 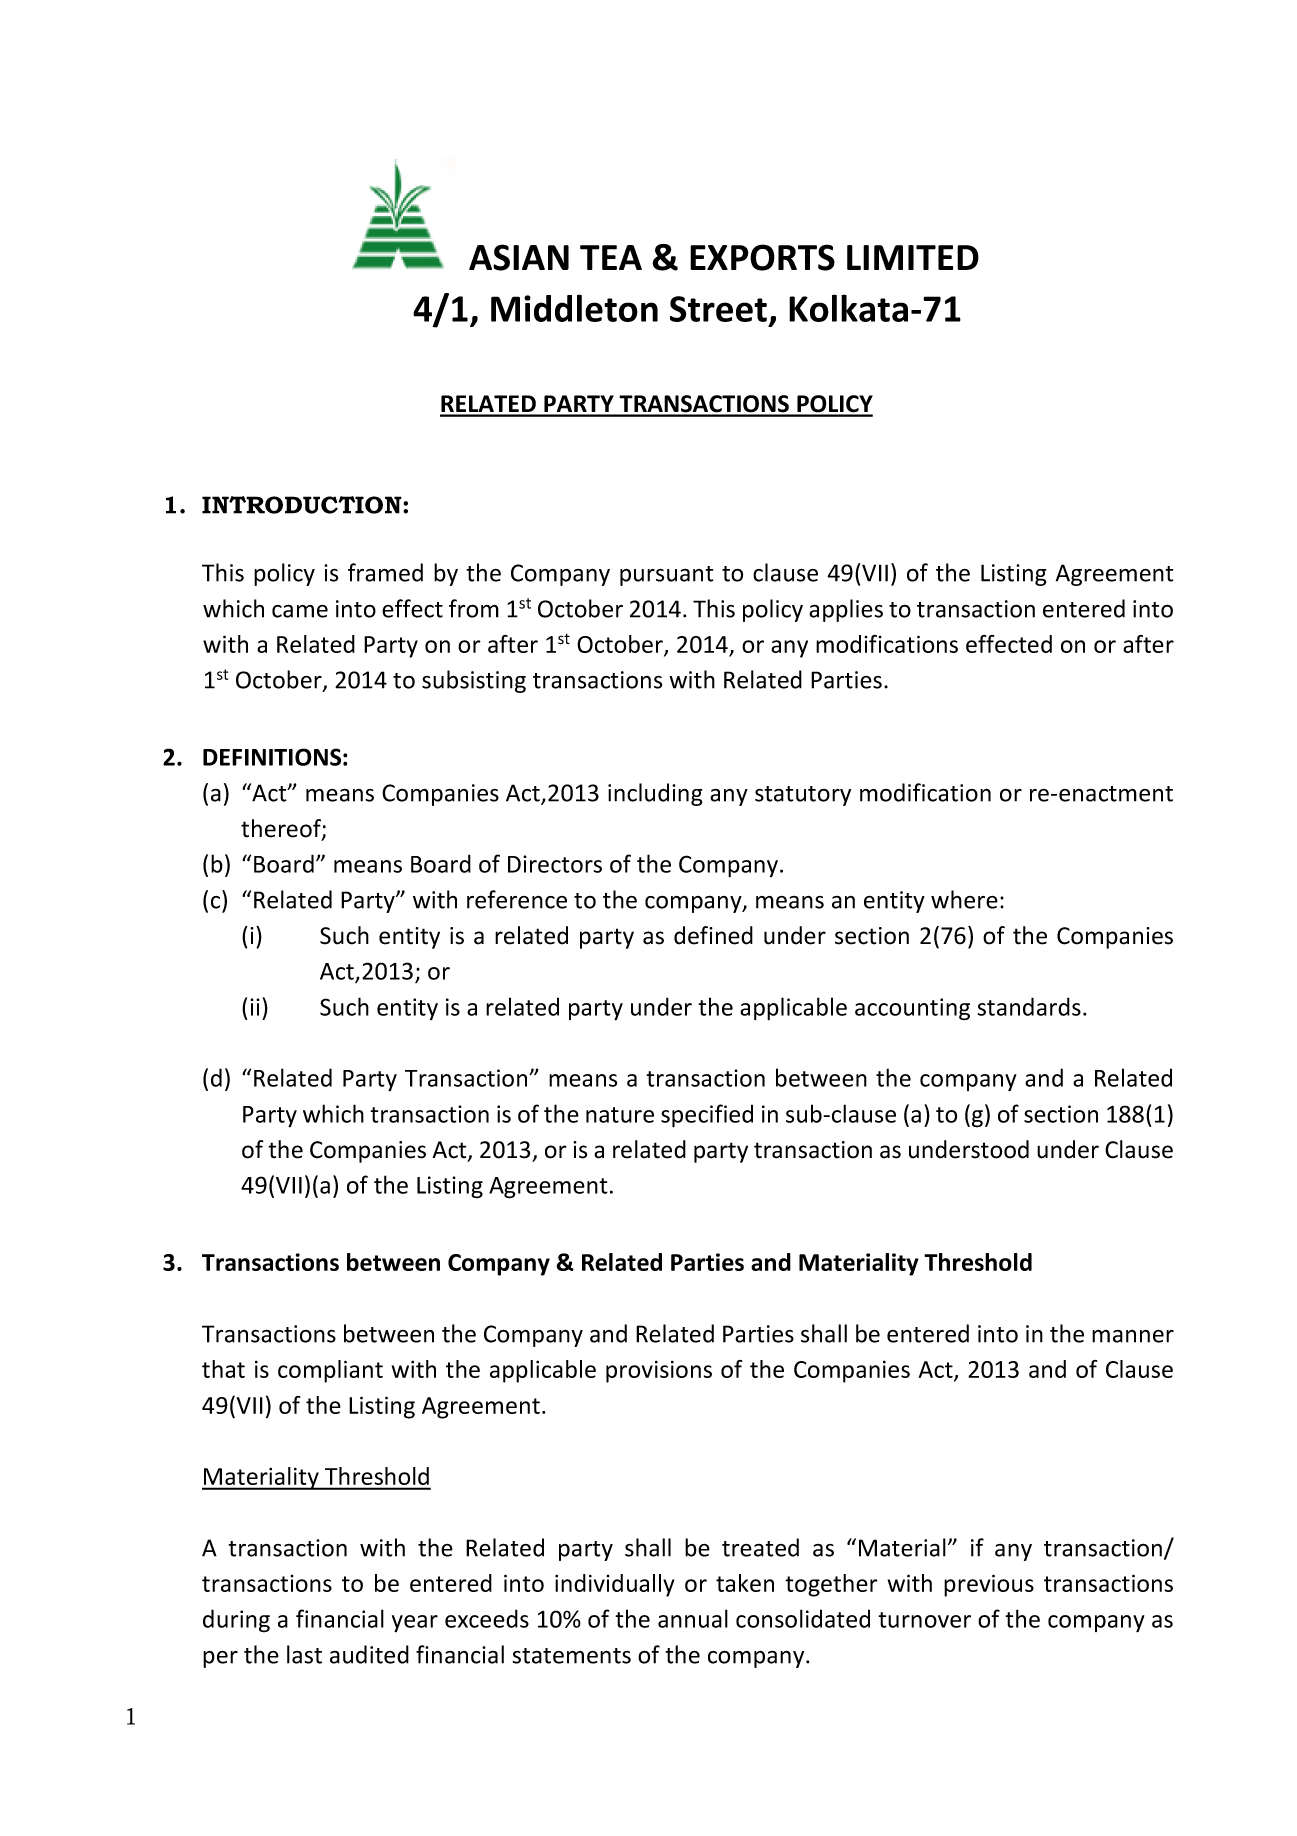 What do you see at coordinates (1029, 1006) in the document?
I see `standards` at bounding box center [1029, 1006].
